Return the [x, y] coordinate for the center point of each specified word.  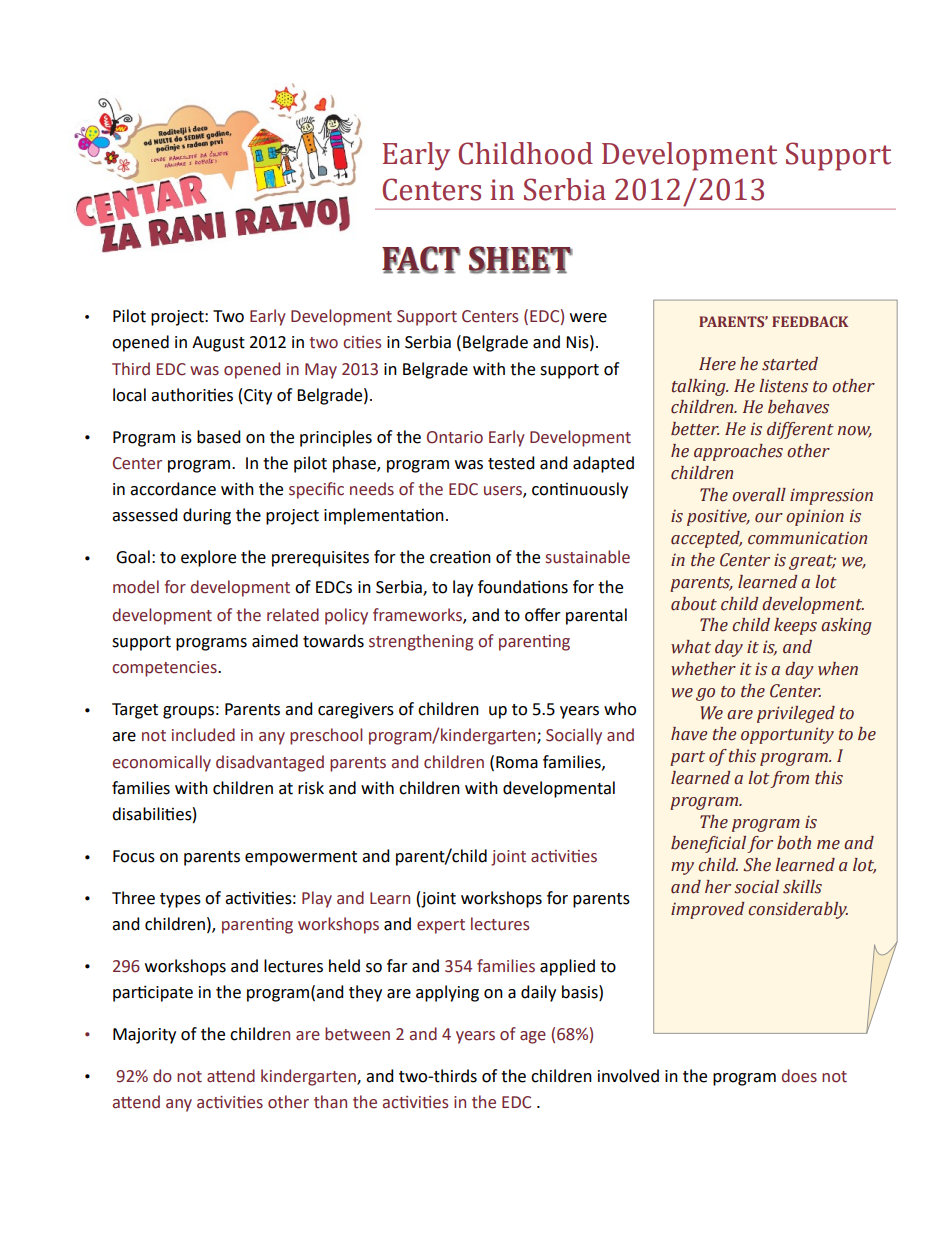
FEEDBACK [810, 321]
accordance [173, 489]
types [180, 900]
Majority [144, 1036]
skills [802, 887]
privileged [796, 714]
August [218, 344]
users [504, 492]
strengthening [421, 642]
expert [441, 926]
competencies [165, 669]
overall [759, 495]
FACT [421, 259]
